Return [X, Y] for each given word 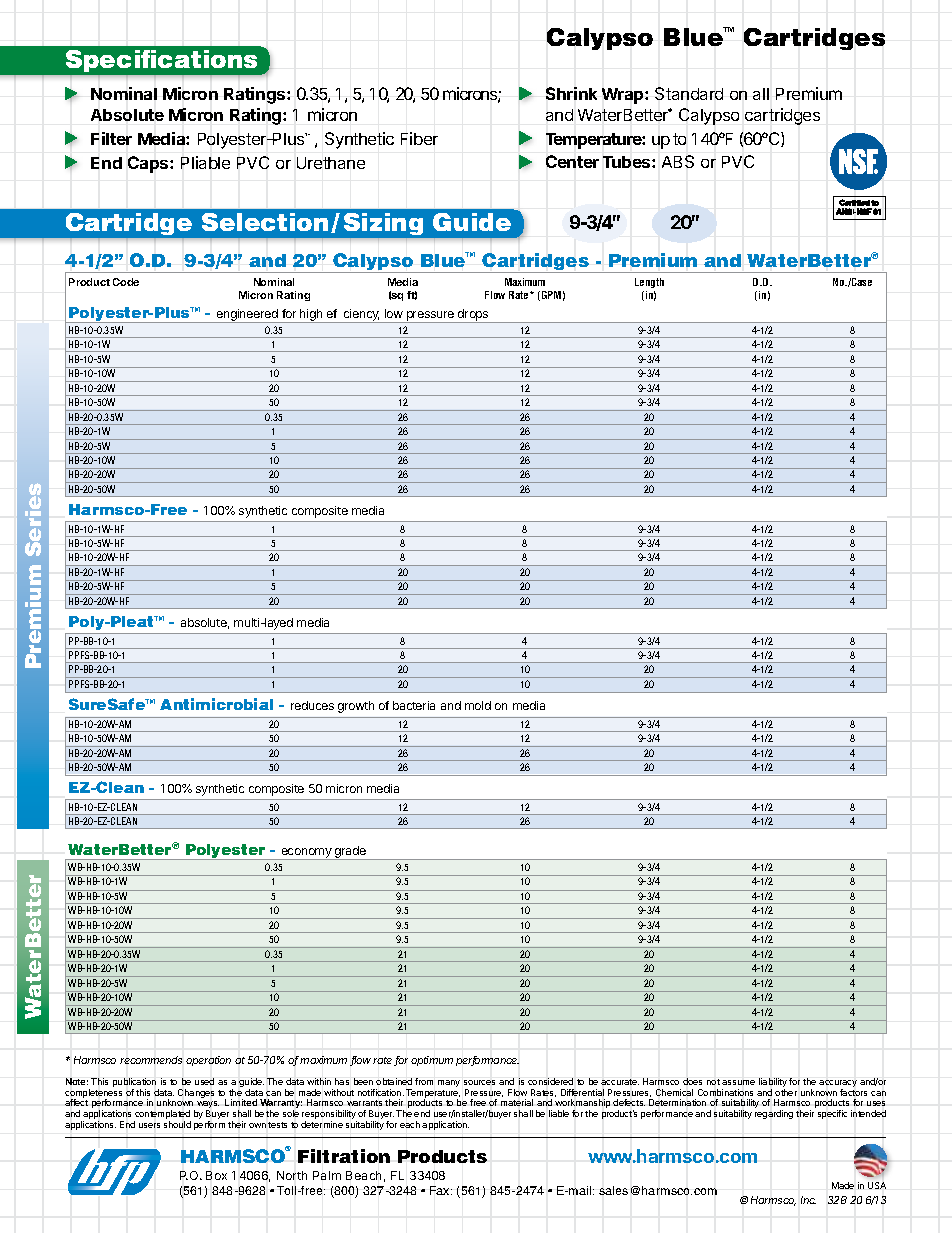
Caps [149, 164]
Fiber [419, 138]
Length [649, 283]
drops [473, 316]
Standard [689, 93]
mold [478, 705]
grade [350, 853]
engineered [247, 316]
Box [216, 1175]
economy [306, 854]
